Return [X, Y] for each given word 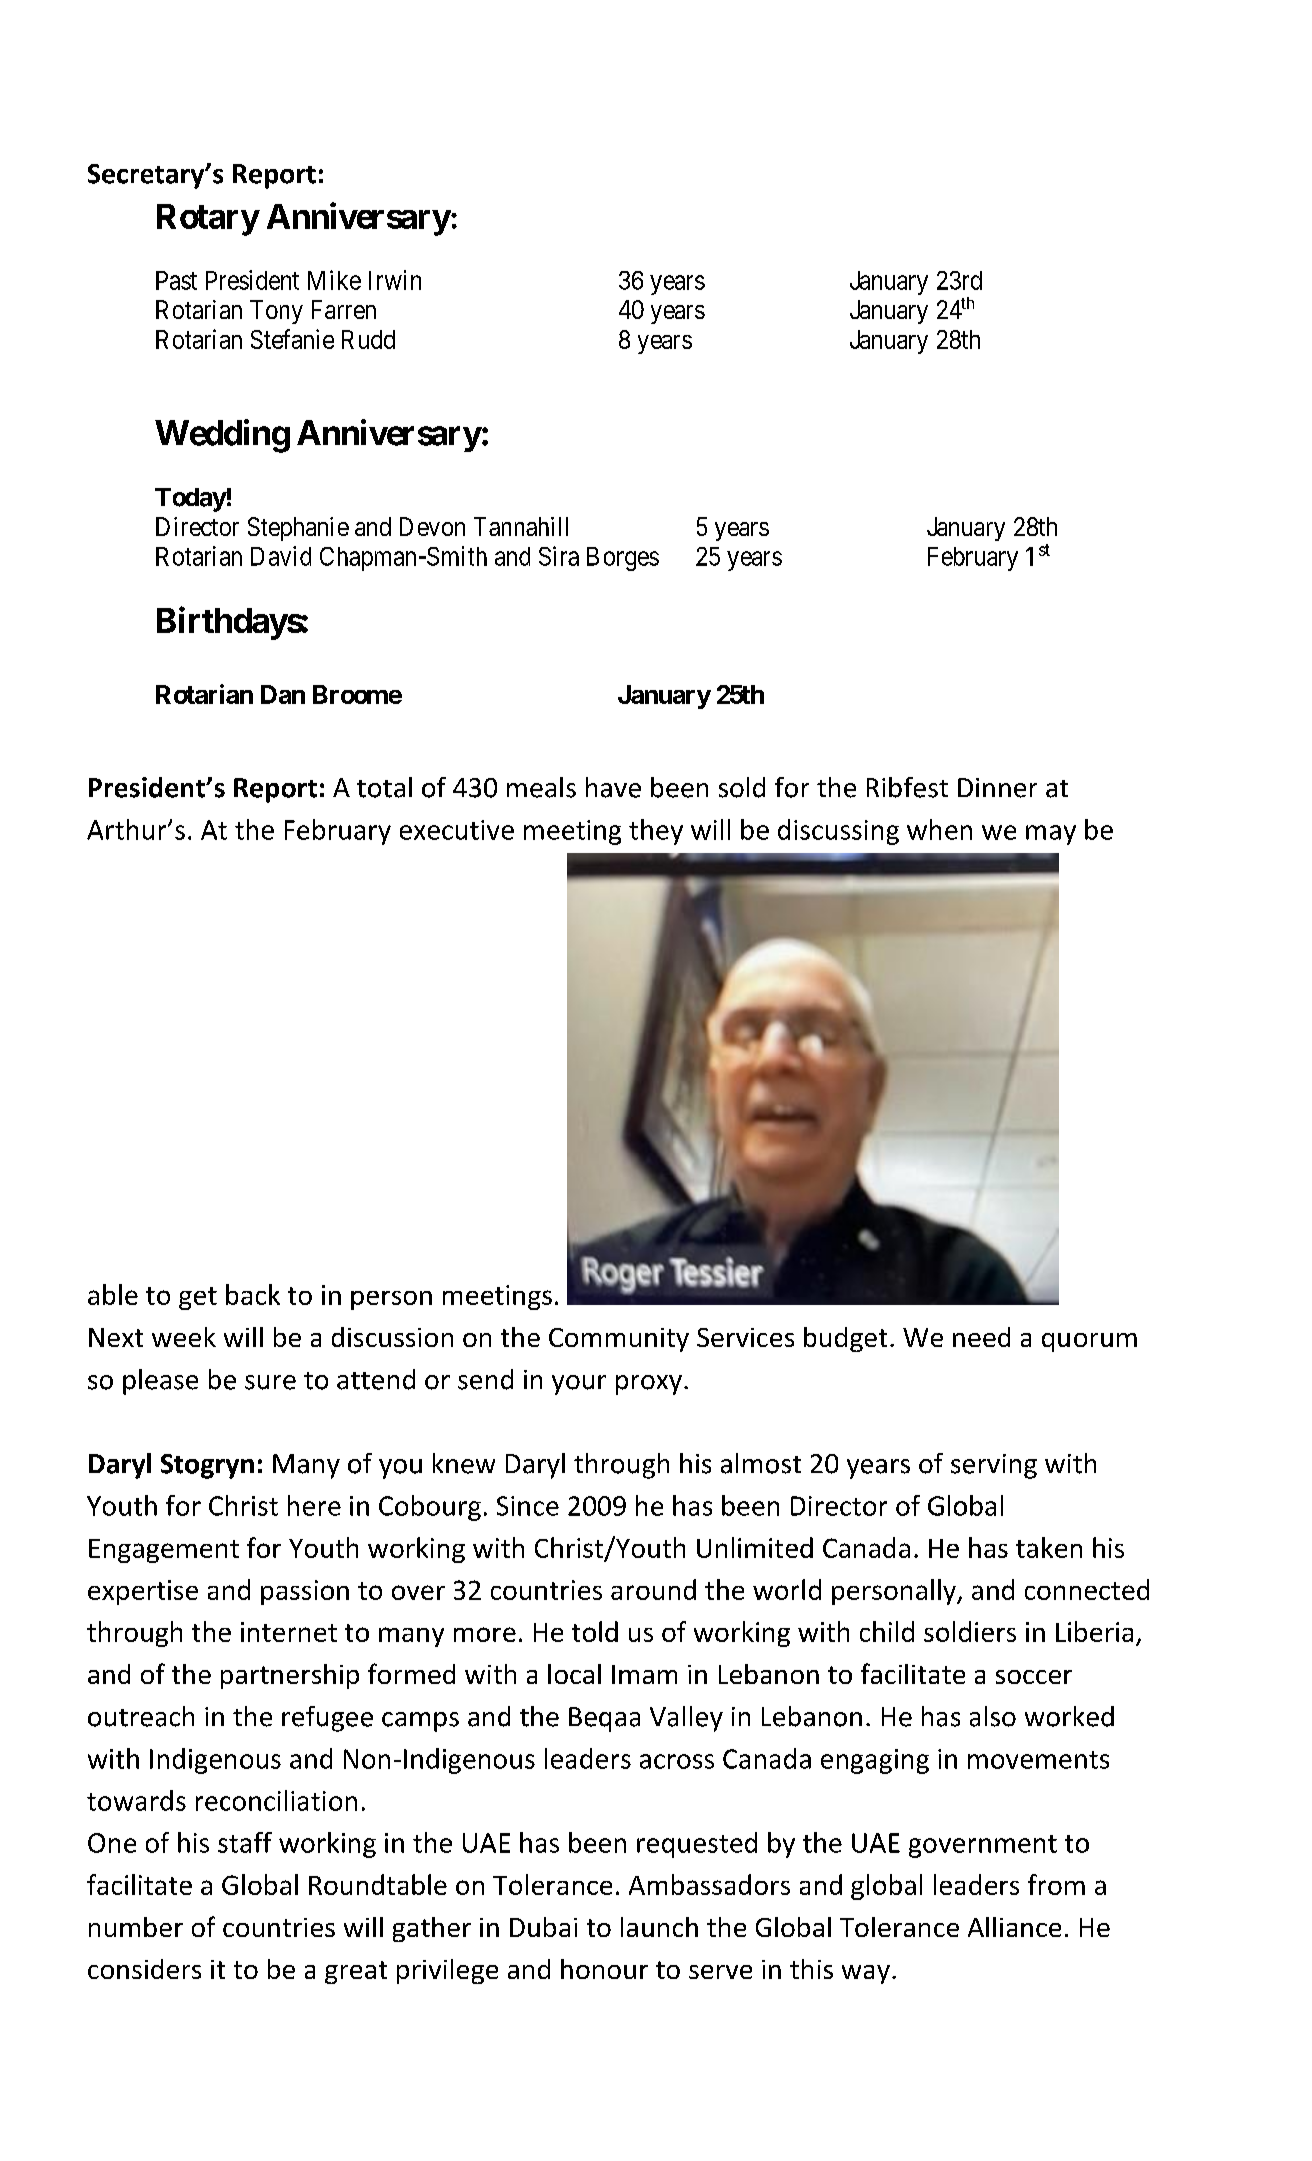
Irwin [395, 280]
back [253, 1294]
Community [619, 1340]
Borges [623, 559]
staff [245, 1842]
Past [176, 280]
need [981, 1337]
